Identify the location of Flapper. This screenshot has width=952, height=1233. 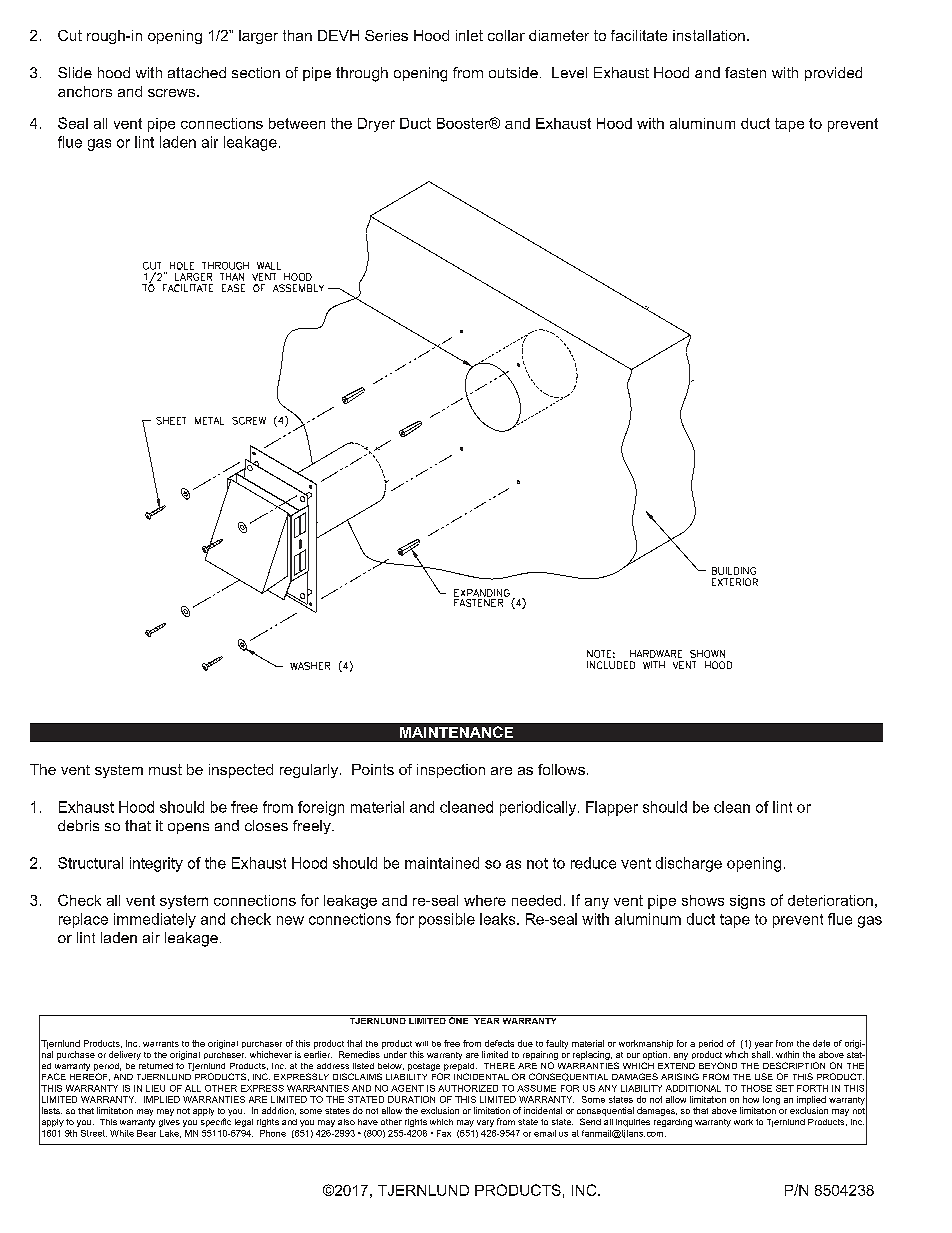
(612, 808).
